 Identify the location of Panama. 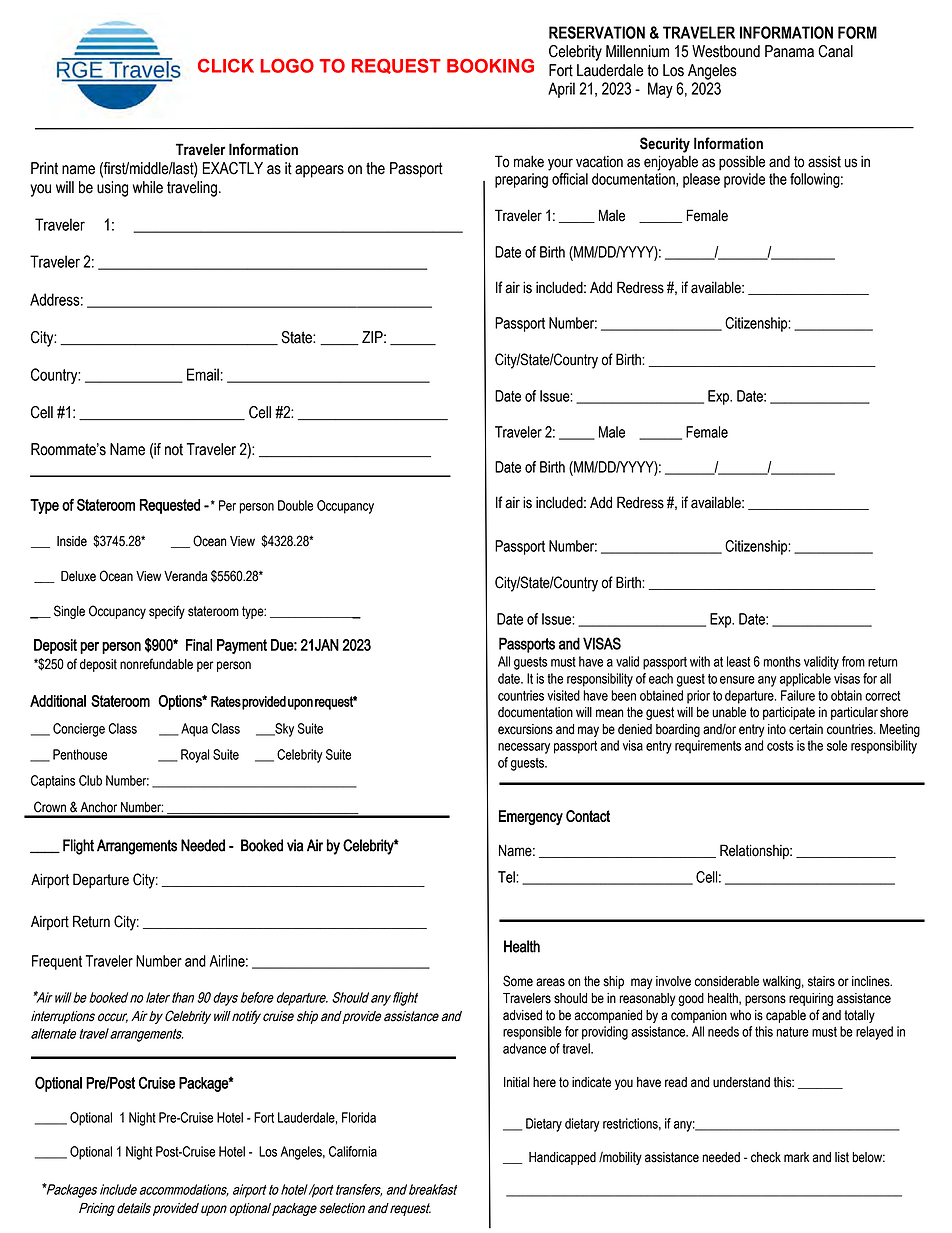
(789, 51).
